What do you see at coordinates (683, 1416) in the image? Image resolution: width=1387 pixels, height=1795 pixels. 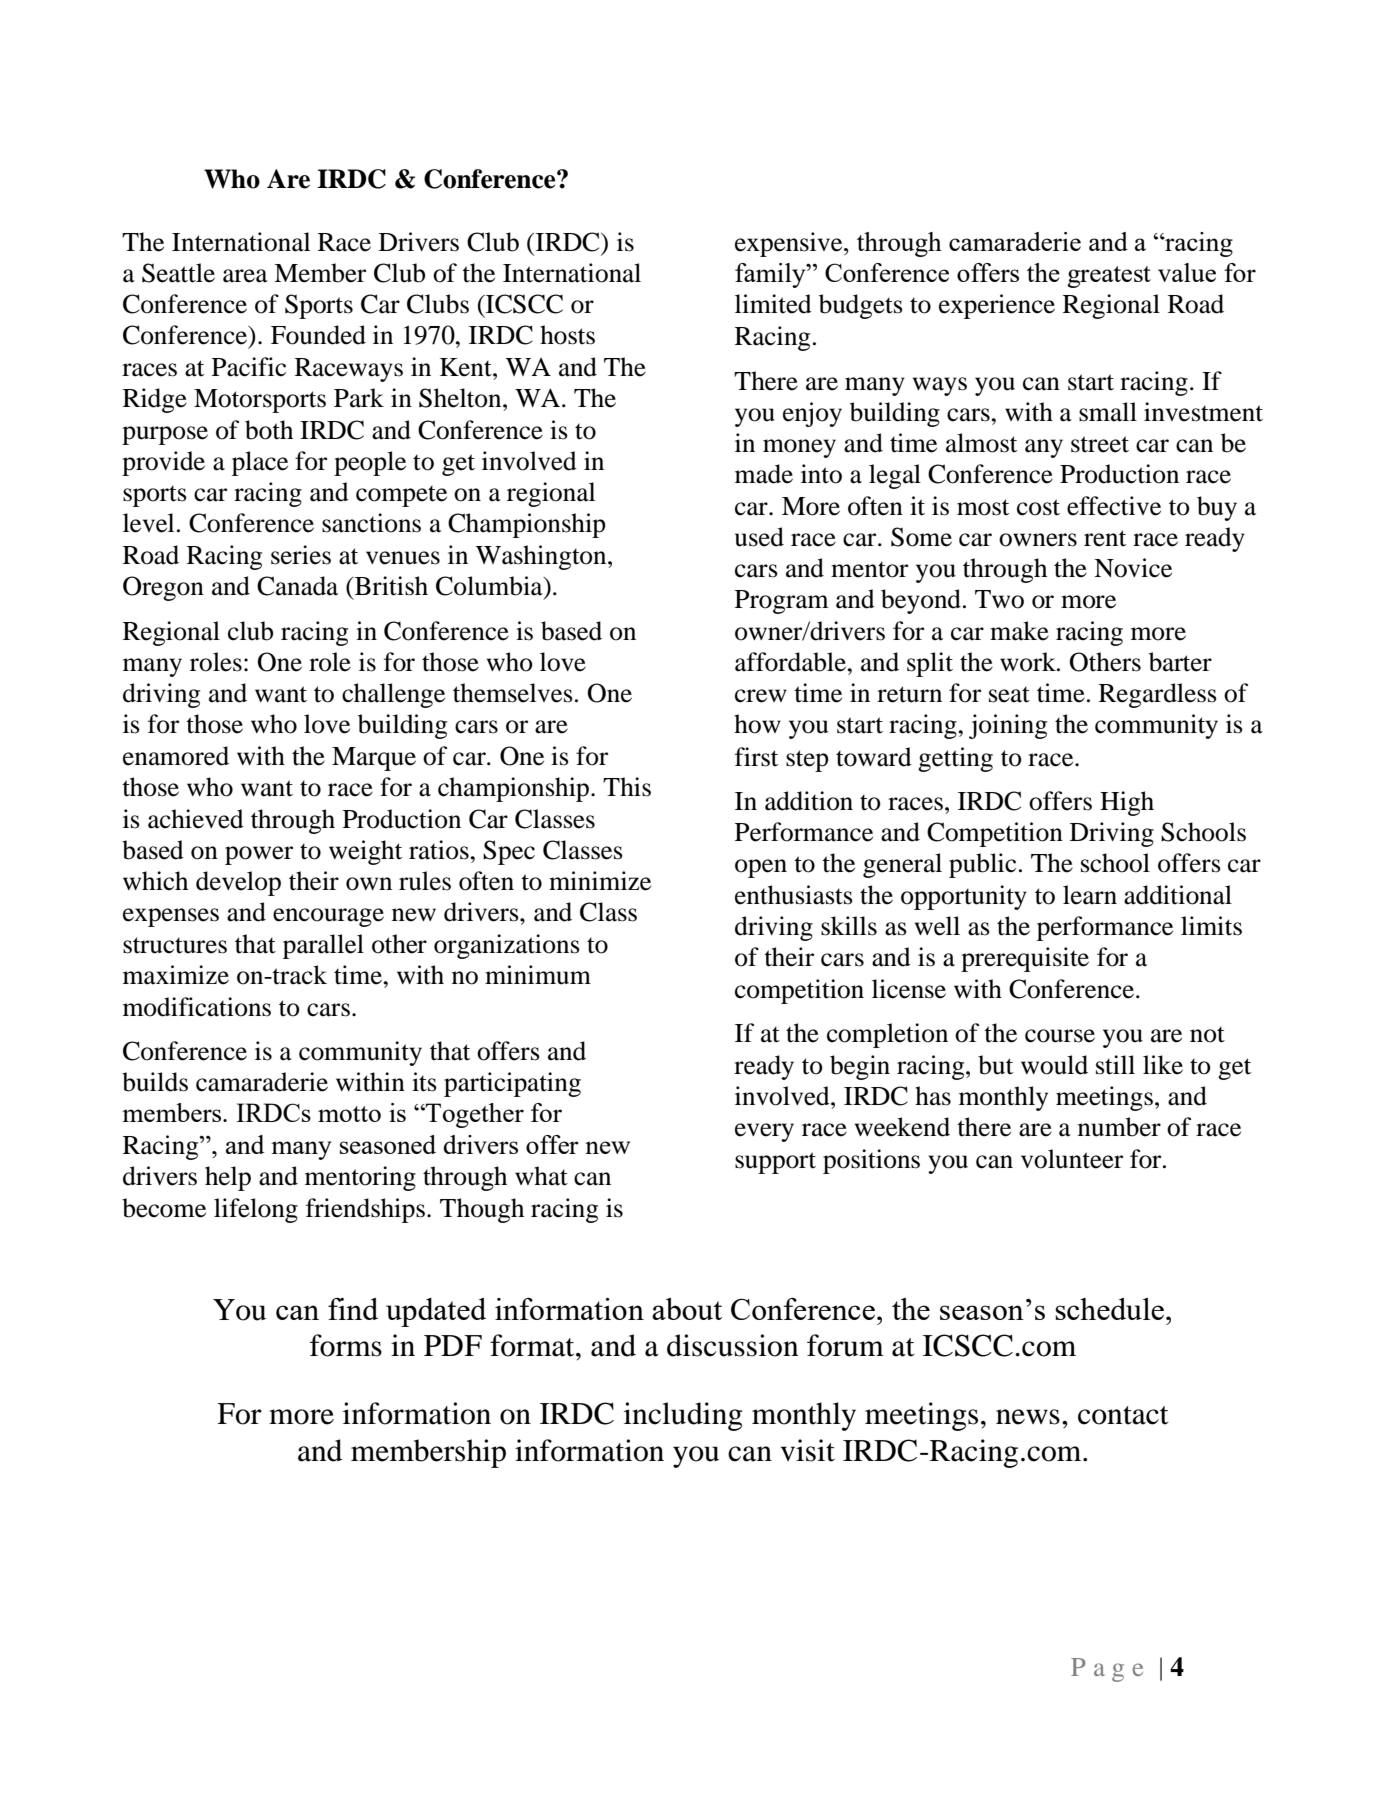 I see `including` at bounding box center [683, 1416].
